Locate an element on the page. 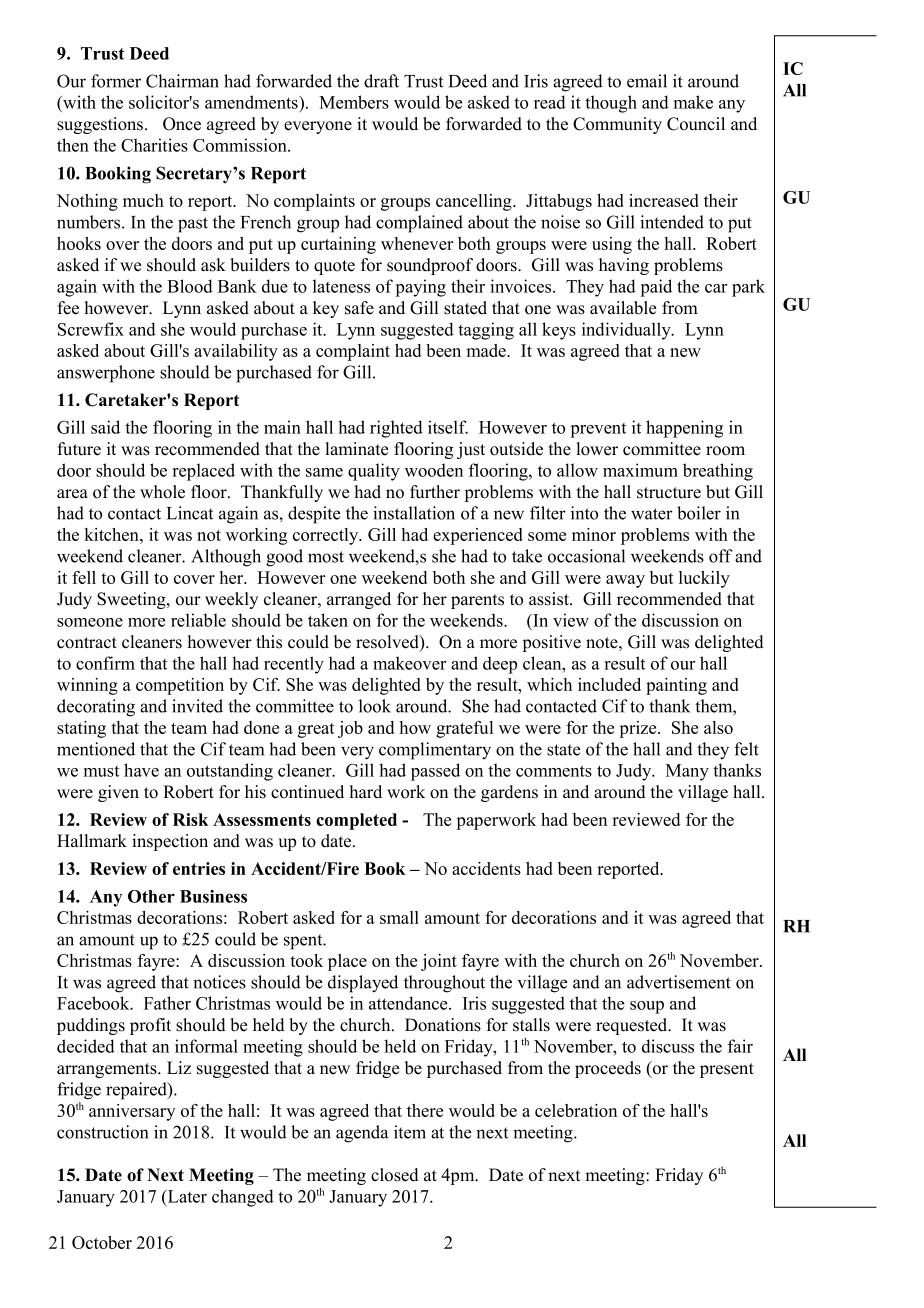  painting is located at coordinates (676, 686).
